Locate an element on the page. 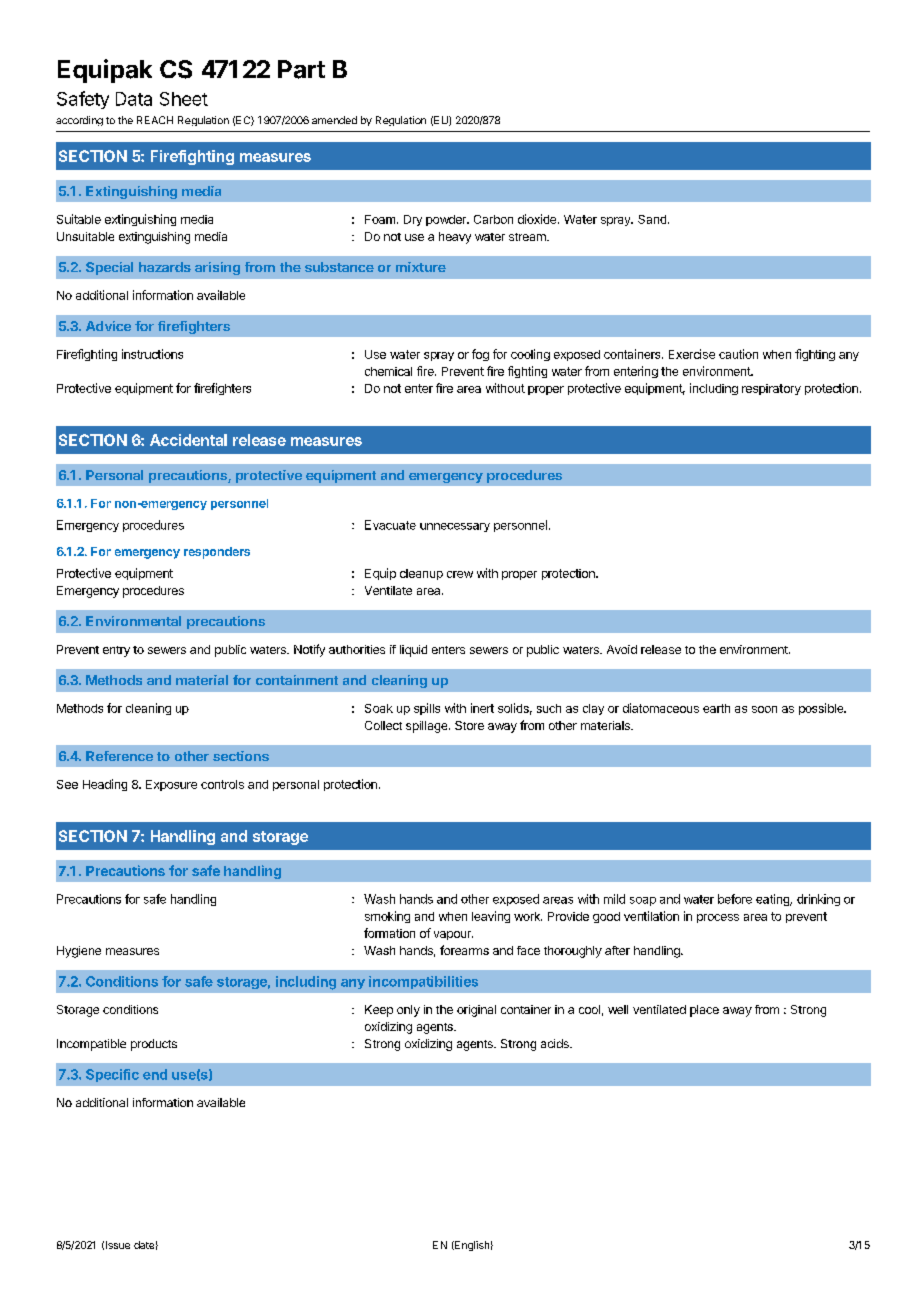 This image has width=924, height=1308. amended is located at coordinates (334, 120).
